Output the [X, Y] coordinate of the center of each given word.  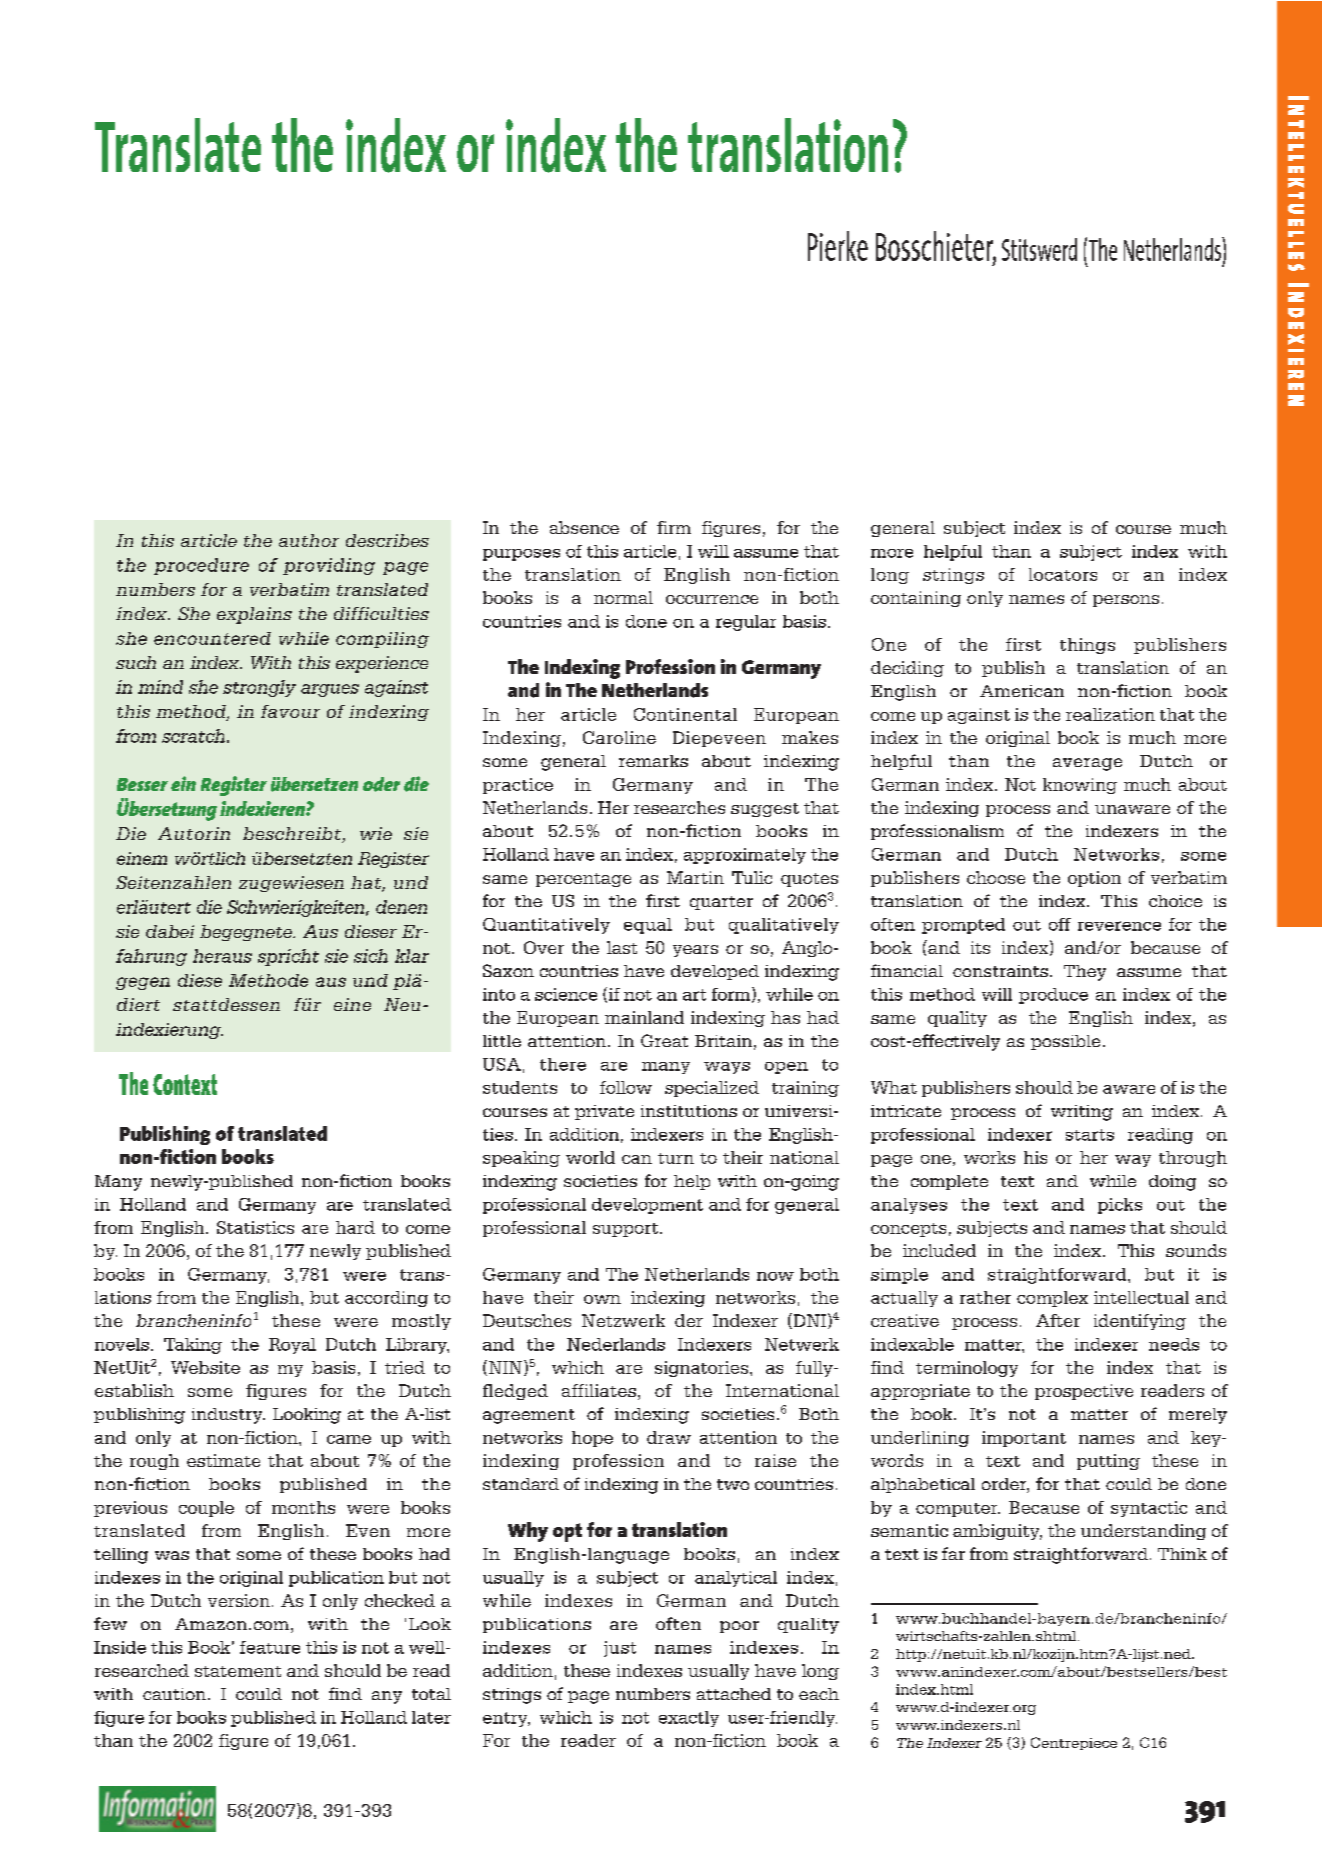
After [1058, 1320]
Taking [193, 1346]
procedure [201, 566]
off [1060, 924]
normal [623, 597]
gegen [143, 983]
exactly [689, 1719]
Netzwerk [623, 1320]
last [622, 947]
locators [1063, 574]
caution [174, 1694]
